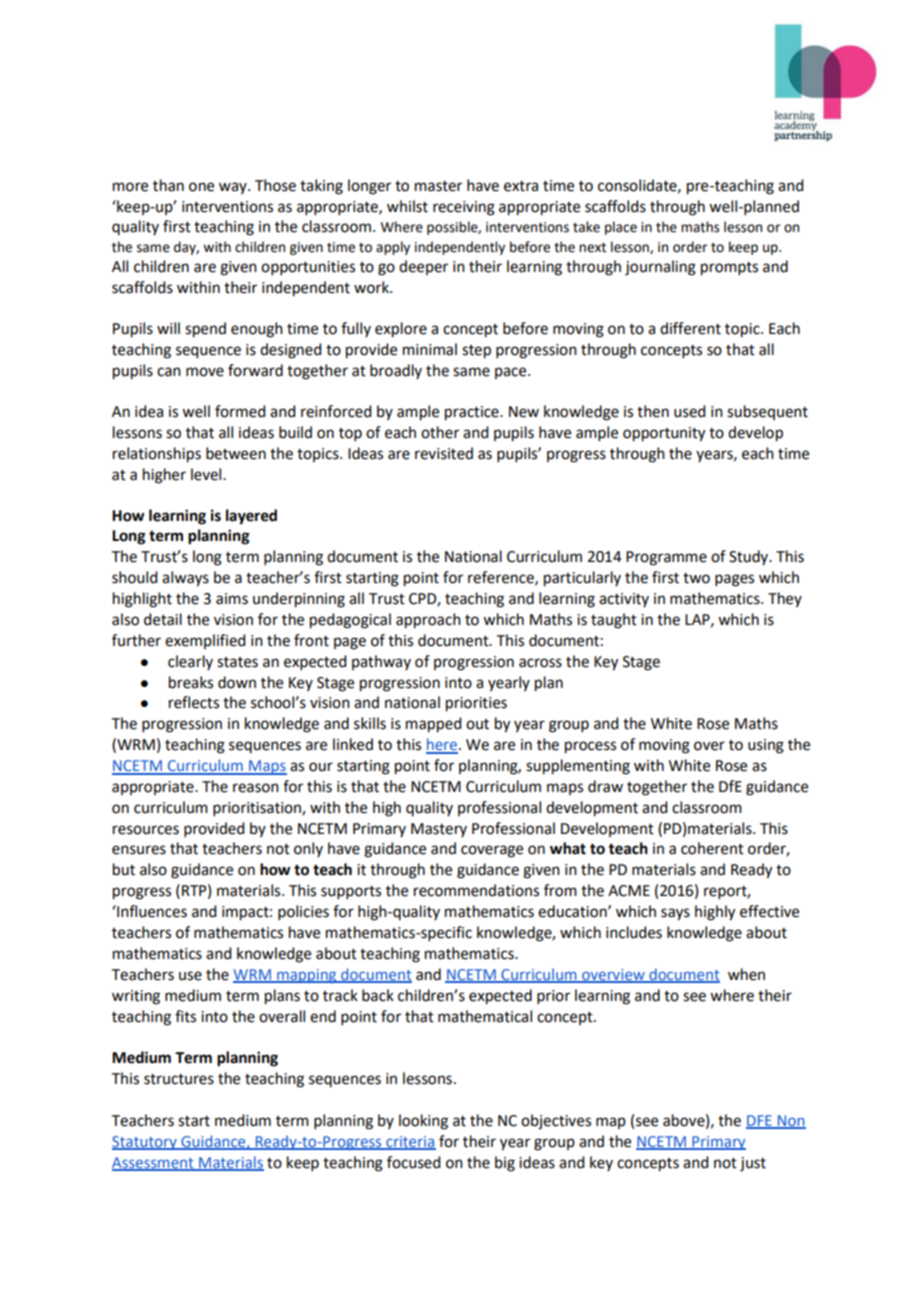  Describe the element at coordinates (444, 453) in the document. I see `revisited` at that location.
